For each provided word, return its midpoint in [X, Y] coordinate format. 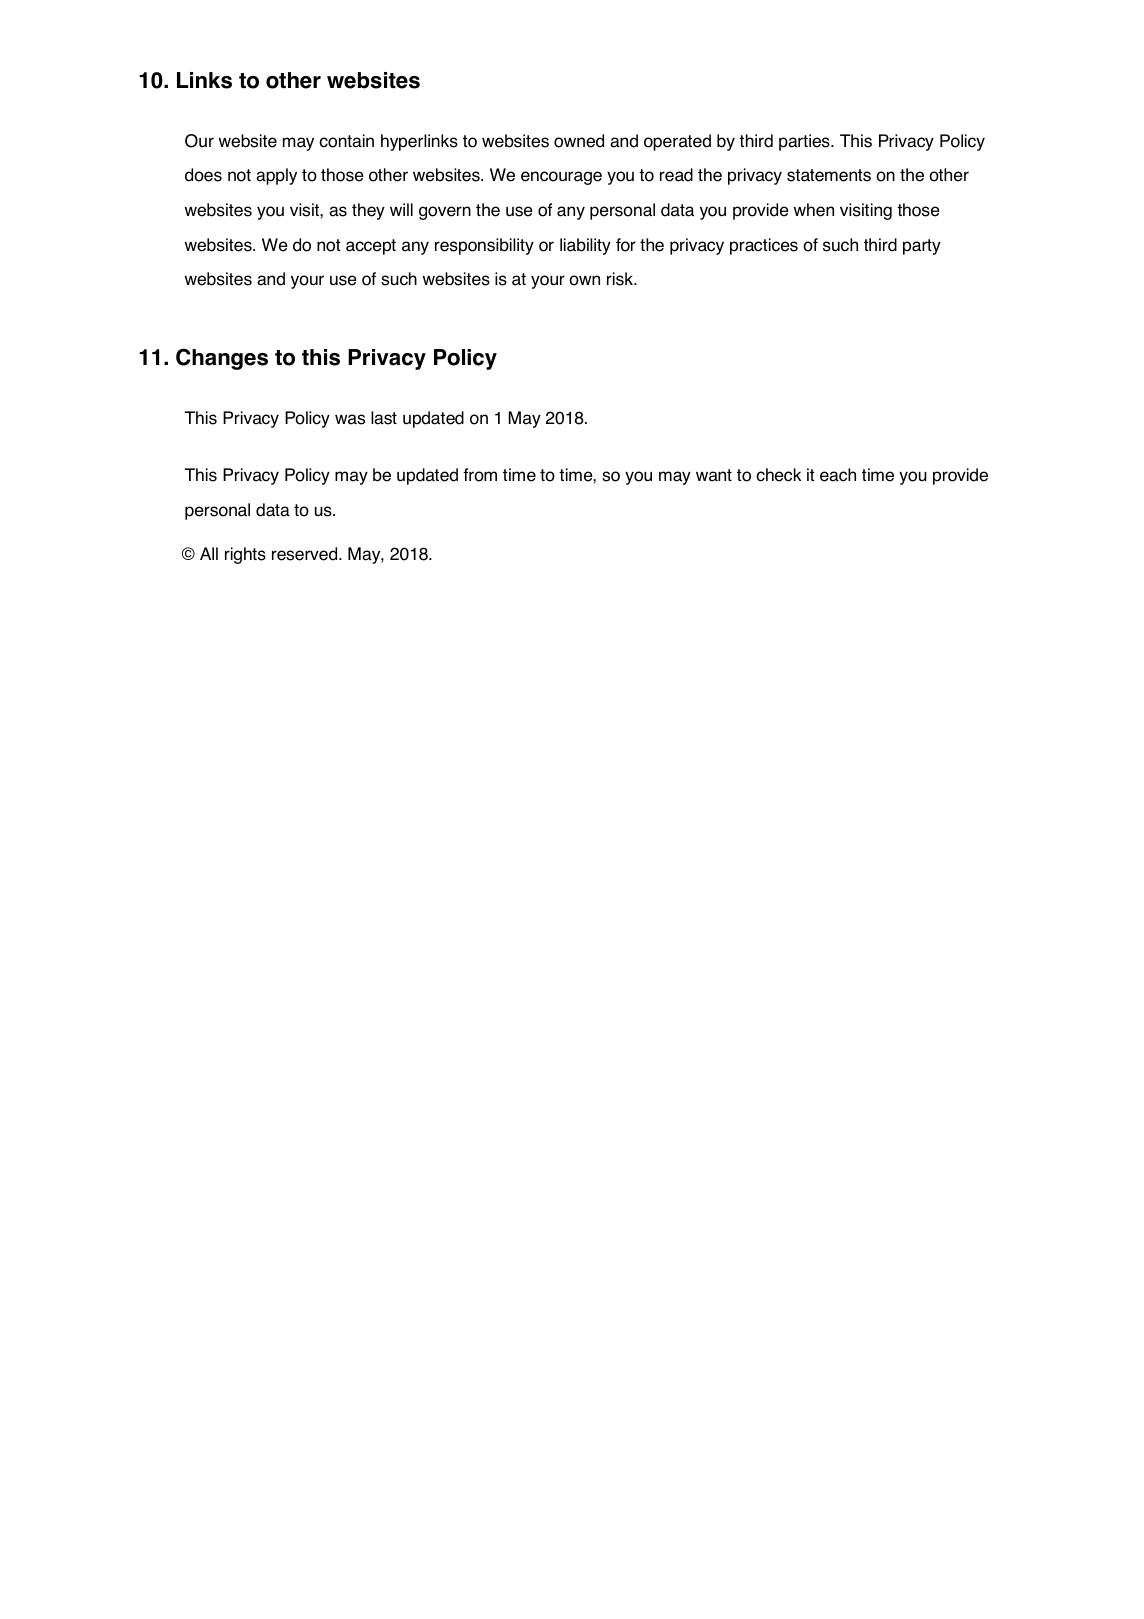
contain [346, 141]
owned [579, 141]
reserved [306, 554]
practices [764, 246]
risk [621, 279]
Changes [222, 359]
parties [805, 142]
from [480, 475]
